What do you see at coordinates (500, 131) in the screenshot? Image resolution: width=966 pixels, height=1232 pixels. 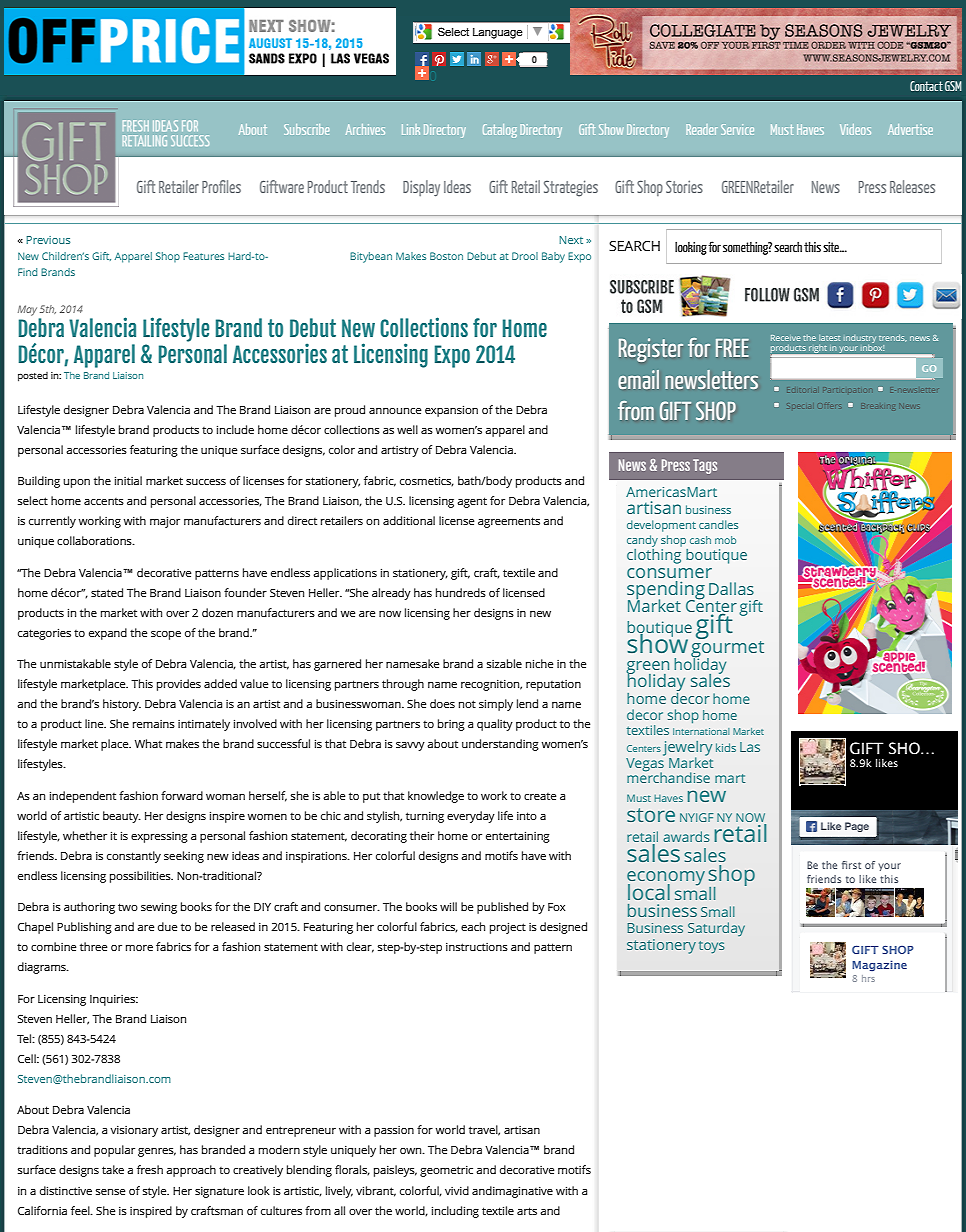 I see `Catalog` at bounding box center [500, 131].
